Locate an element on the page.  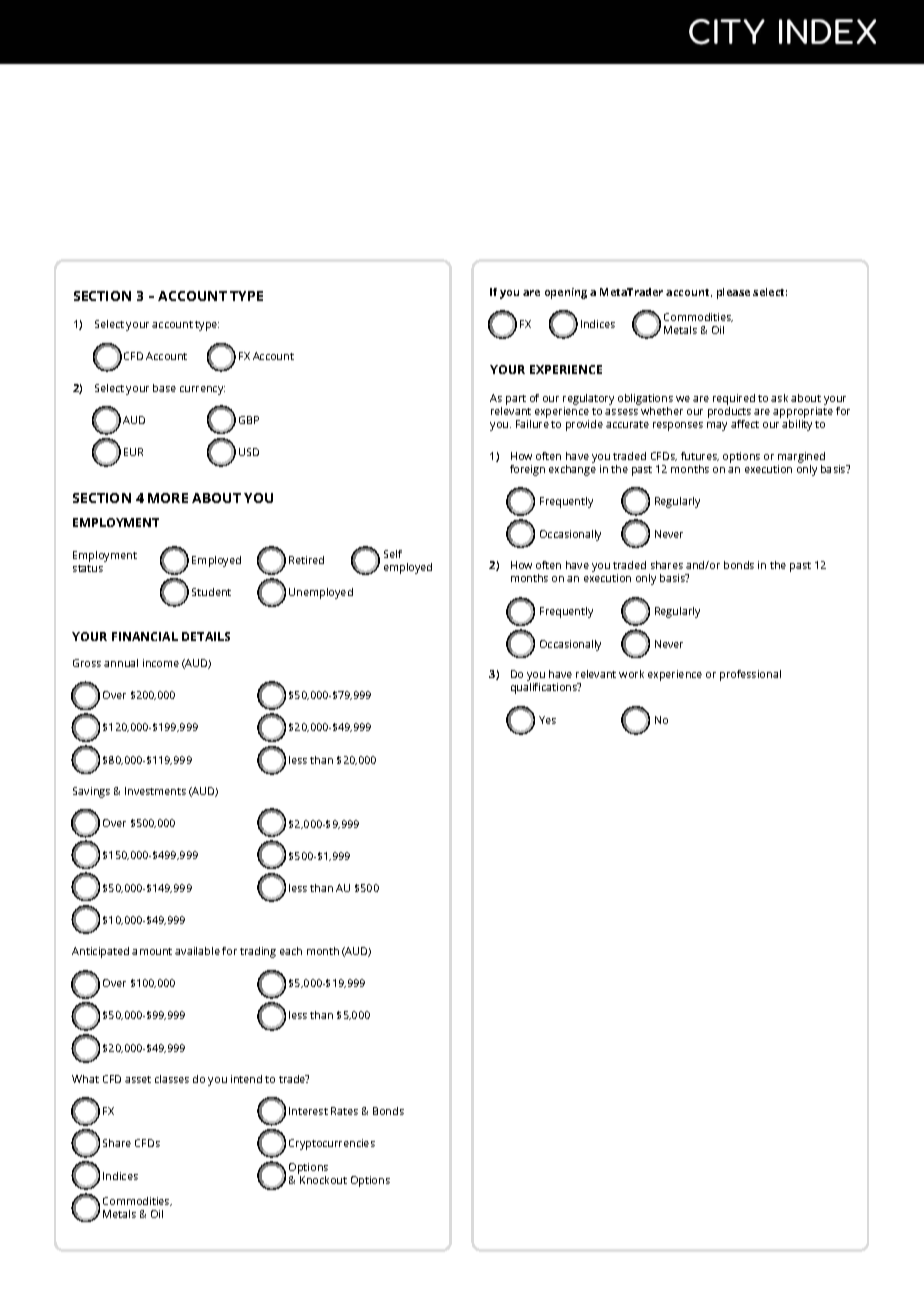
amount is located at coordinates (152, 951).
